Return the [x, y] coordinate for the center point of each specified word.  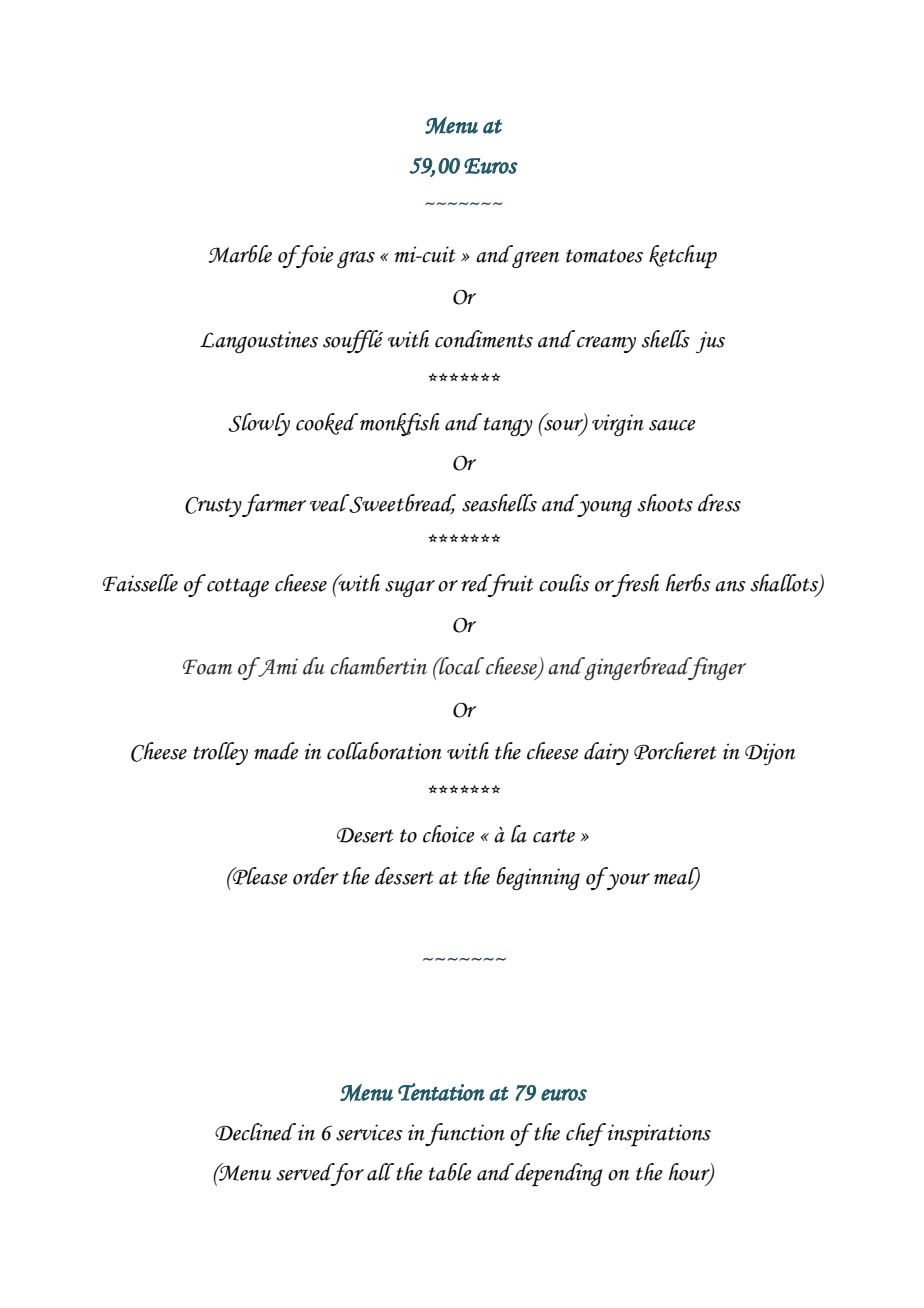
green [535, 259]
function [465, 1134]
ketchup [683, 256]
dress [719, 503]
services [369, 1132]
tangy [508, 426]
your [628, 881]
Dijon [770, 754]
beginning [538, 878]
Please [259, 876]
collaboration [384, 751]
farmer [273, 505]
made [276, 751]
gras [356, 259]
